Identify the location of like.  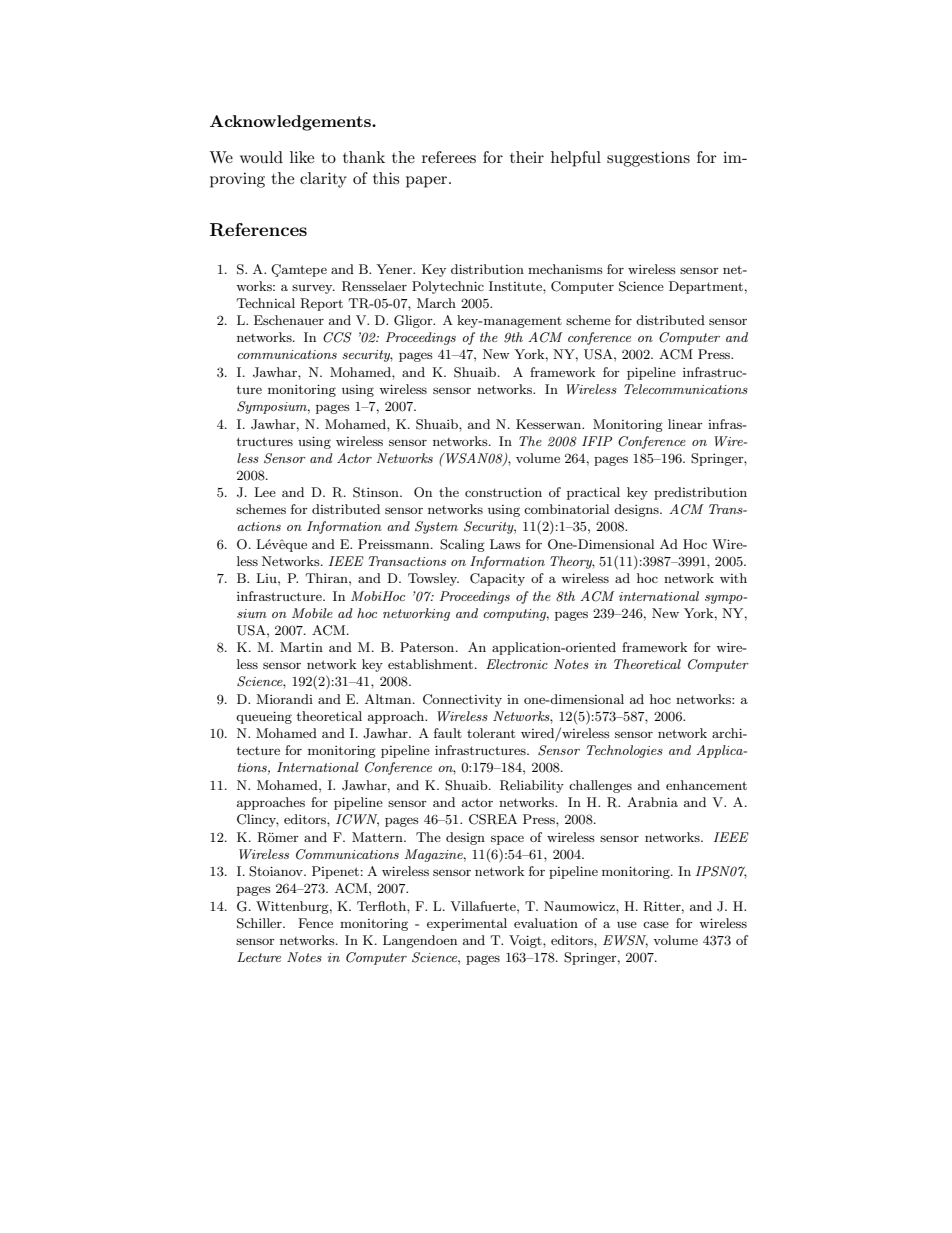
(302, 157).
